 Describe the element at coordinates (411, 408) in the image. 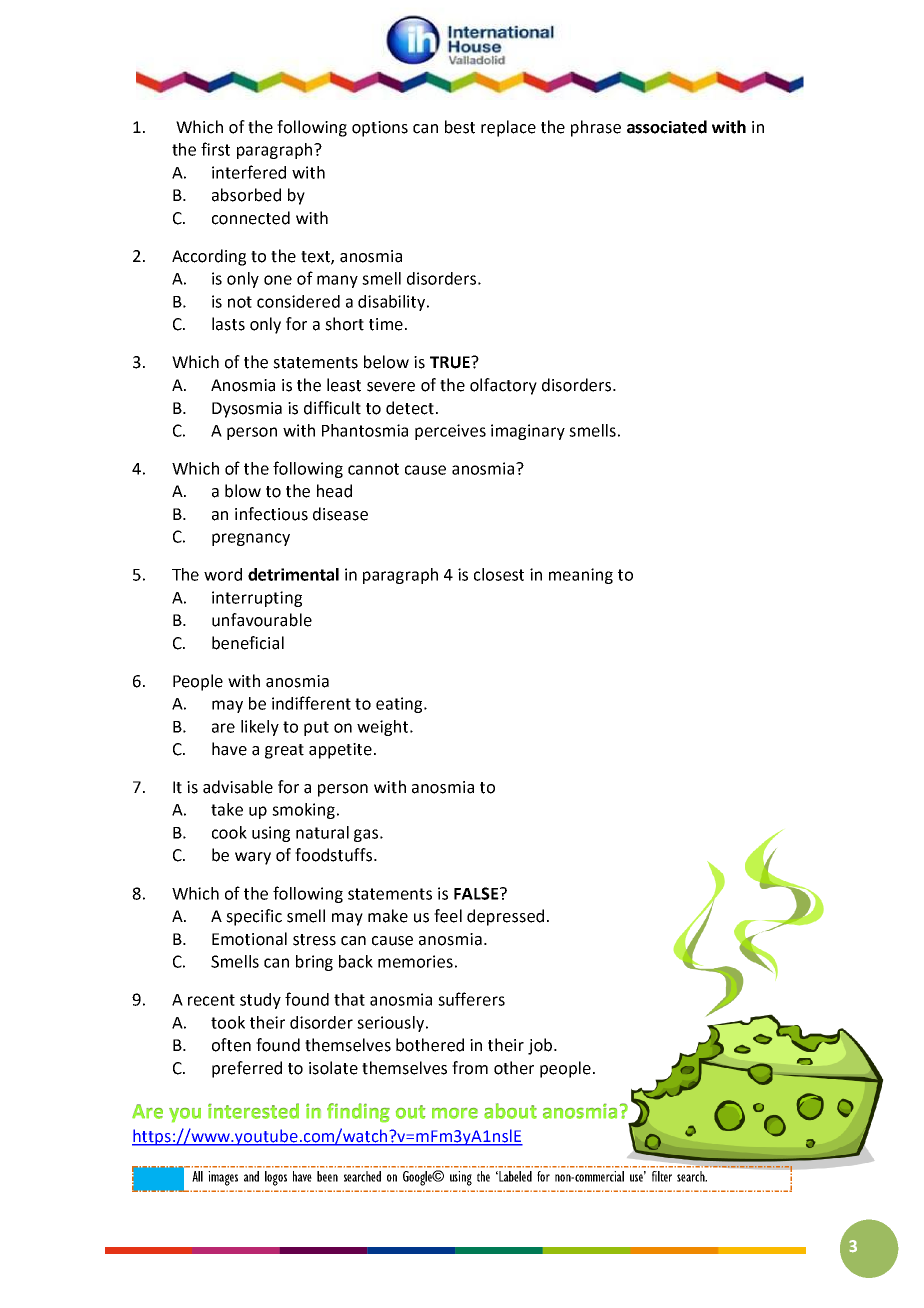

I see `detect` at that location.
